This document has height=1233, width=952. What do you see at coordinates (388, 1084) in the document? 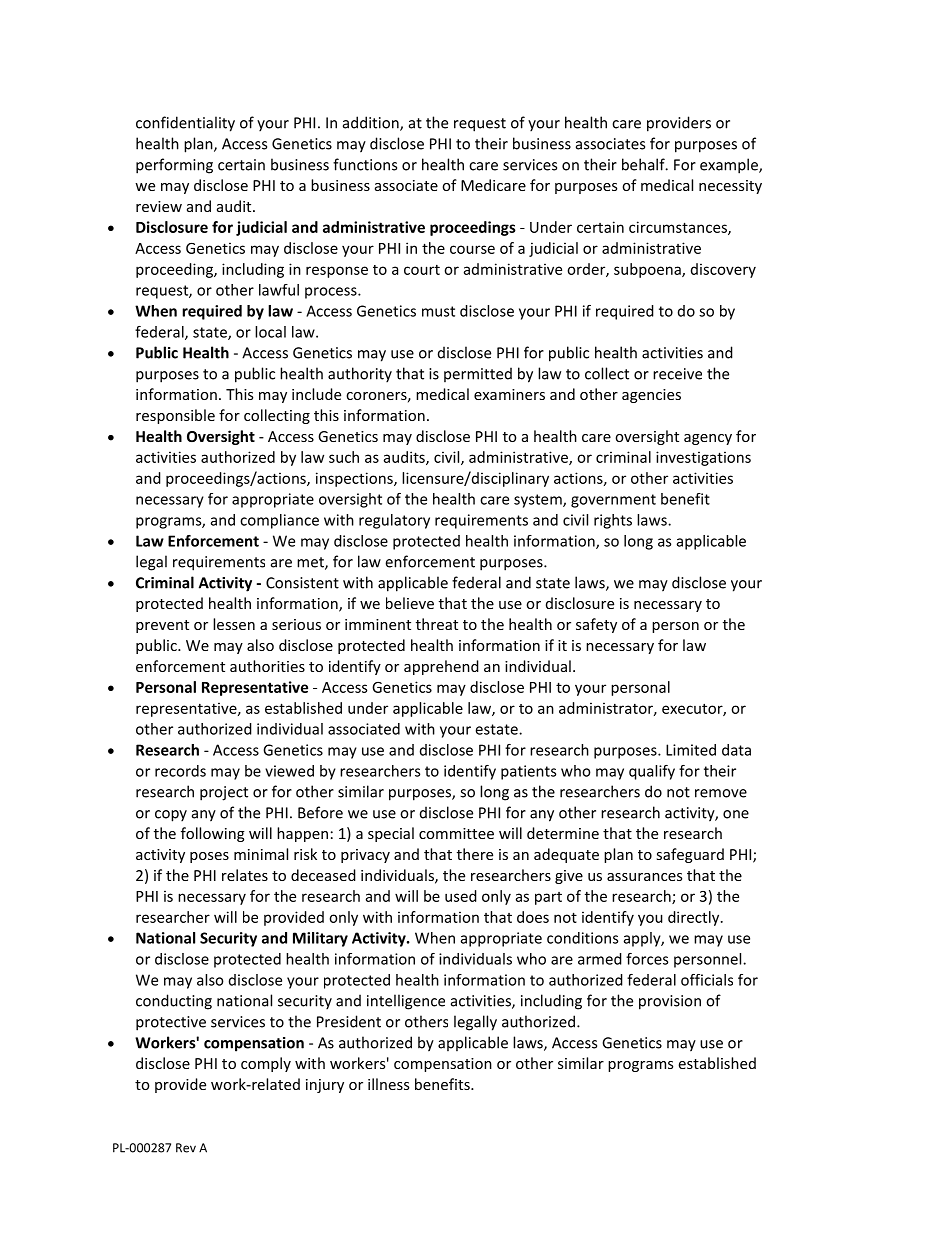
I see `illness` at bounding box center [388, 1084].
